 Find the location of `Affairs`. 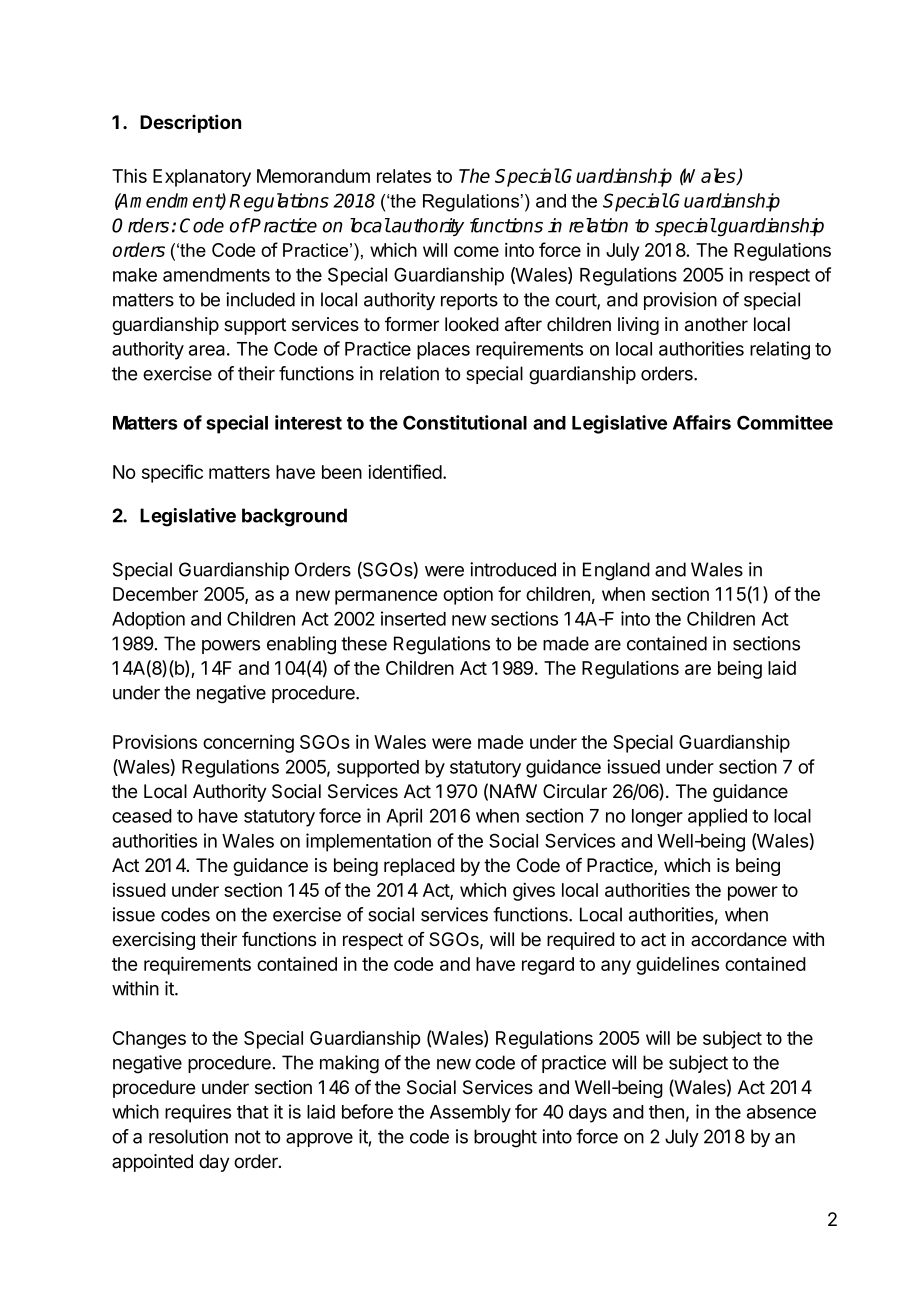

Affairs is located at coordinates (702, 422).
